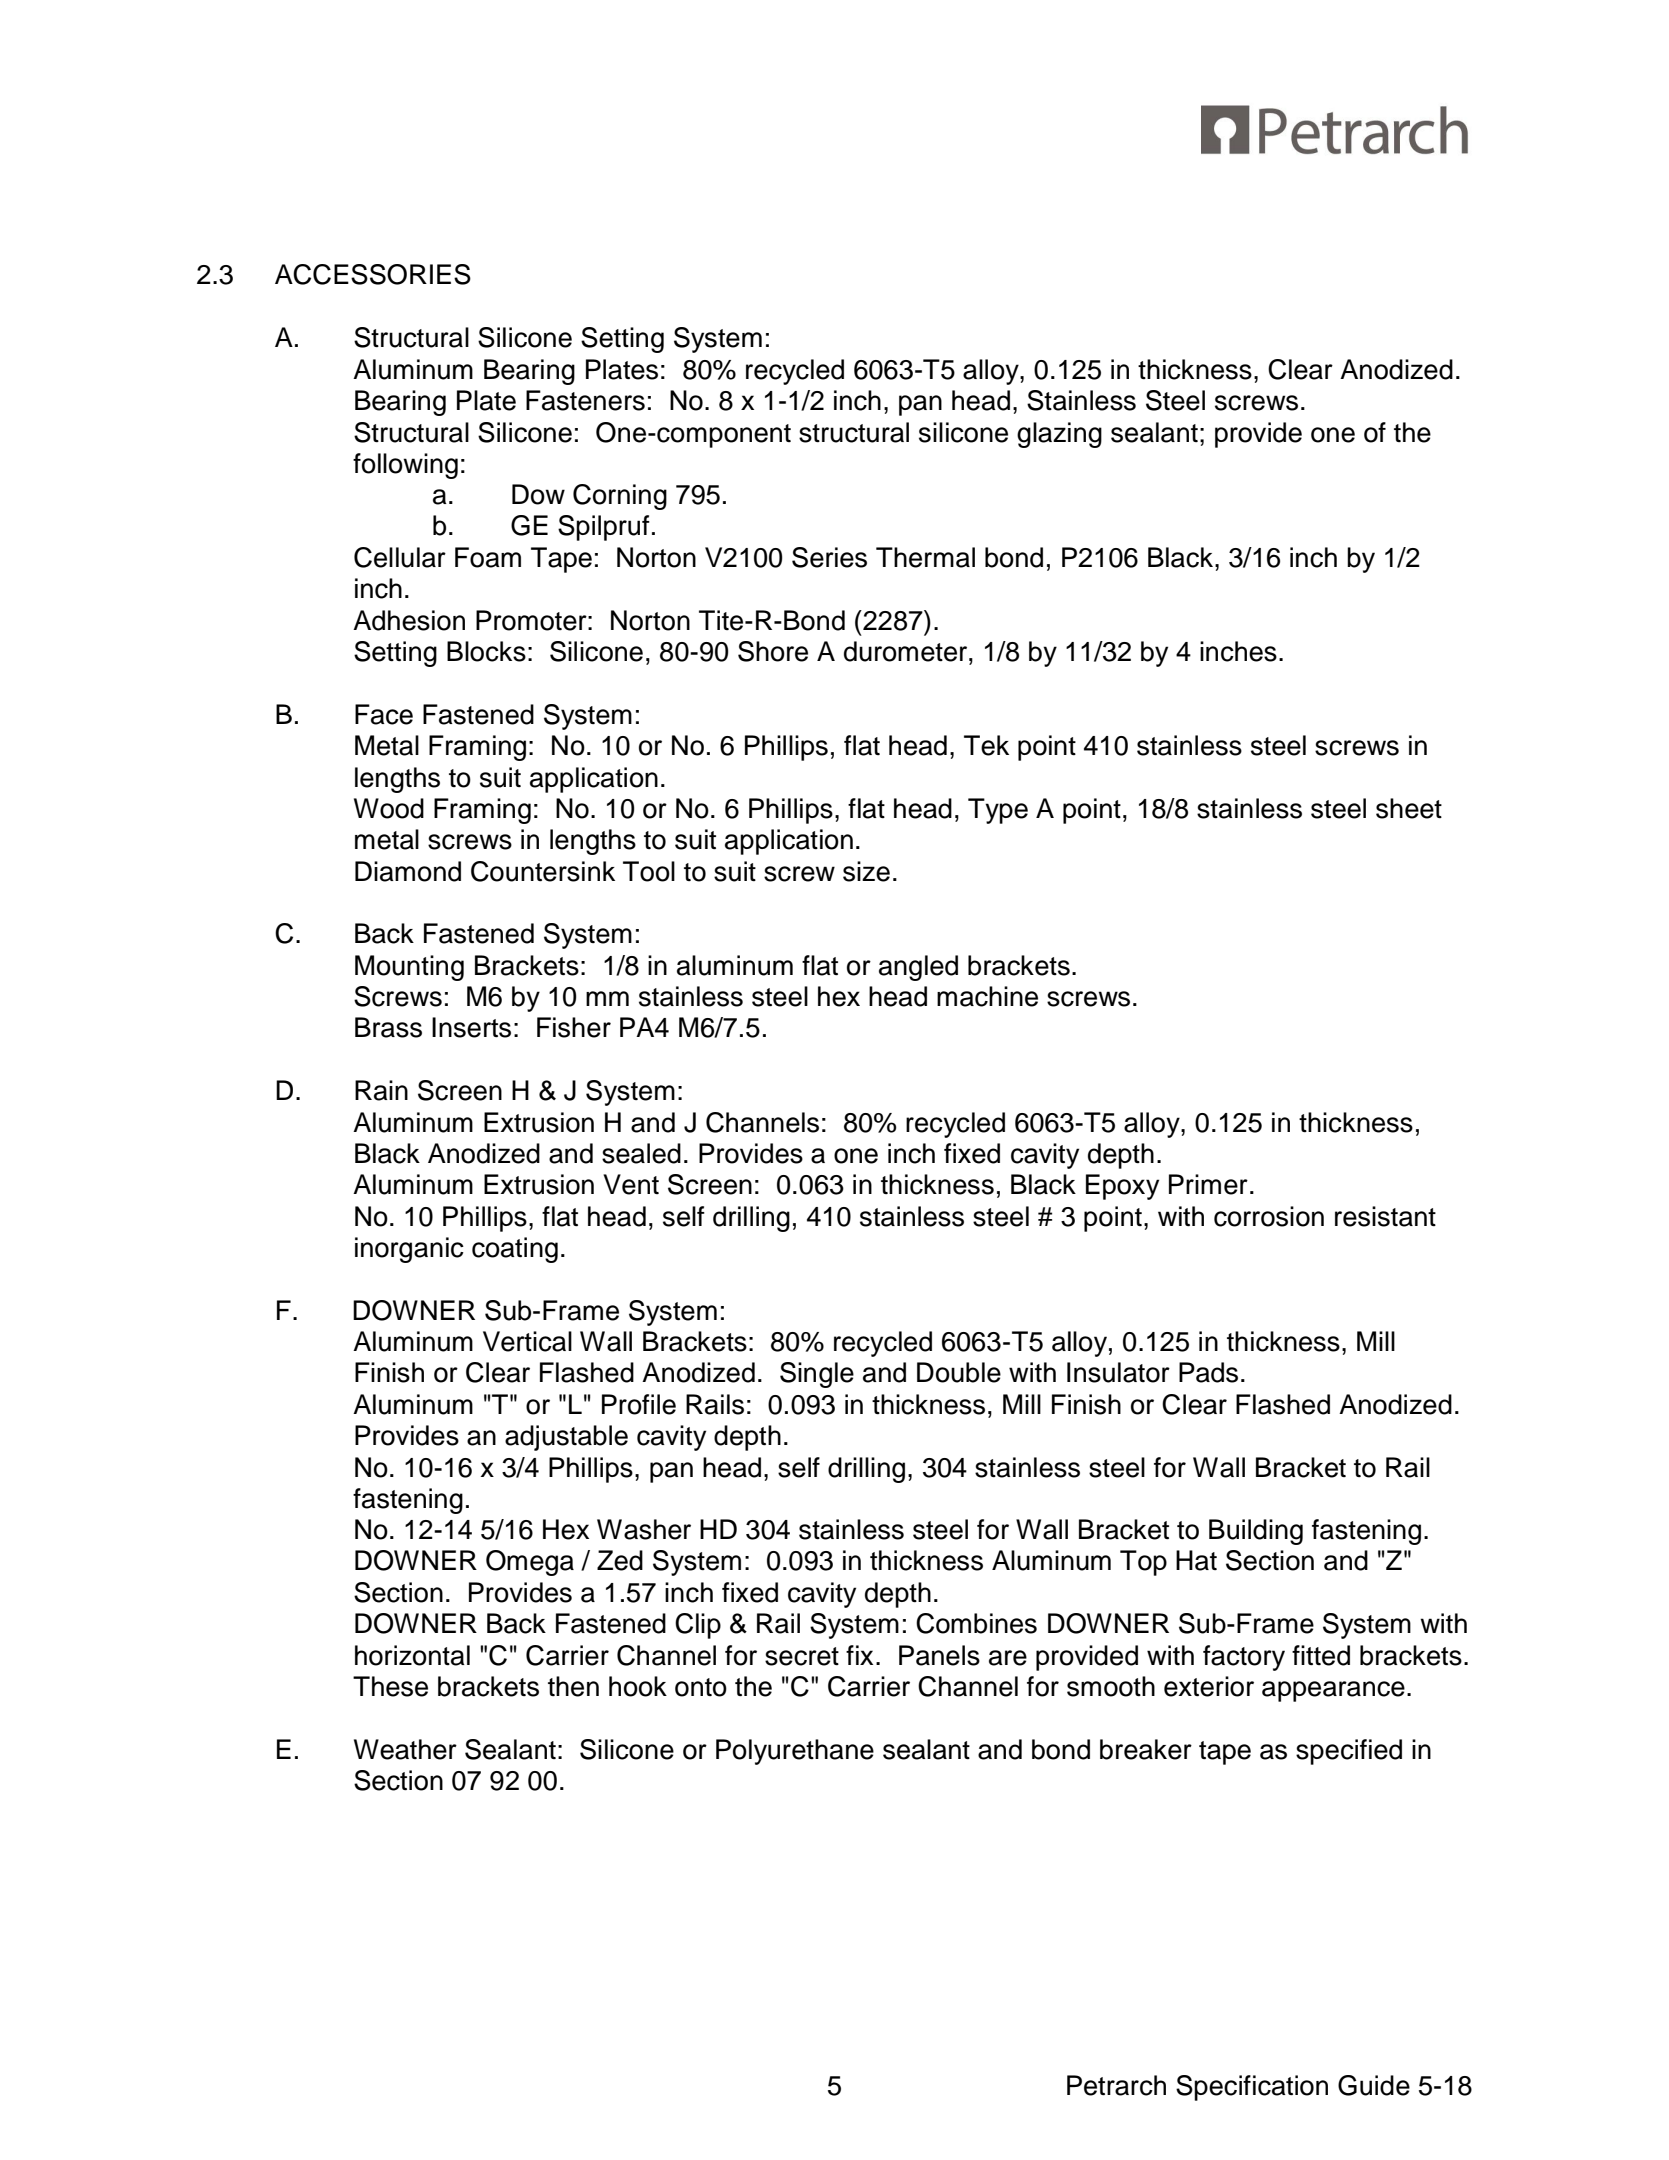 The height and width of the document is (2160, 1669). Describe the element at coordinates (925, 557) in the document. I see `Thermal` at that location.
